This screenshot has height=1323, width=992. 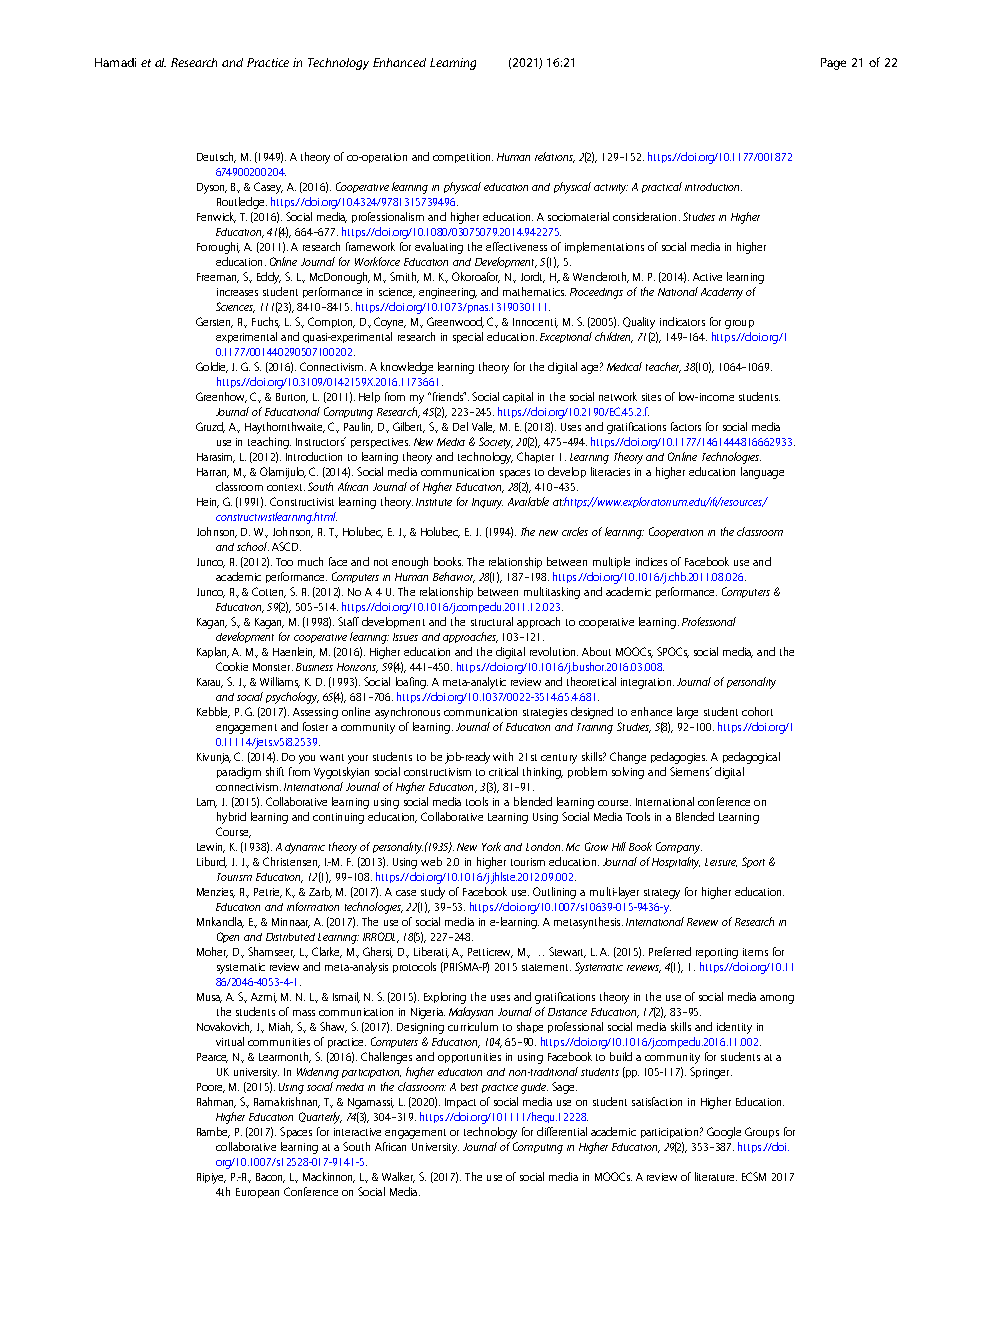 What do you see at coordinates (463, 158) in the screenshot?
I see `competition` at bounding box center [463, 158].
